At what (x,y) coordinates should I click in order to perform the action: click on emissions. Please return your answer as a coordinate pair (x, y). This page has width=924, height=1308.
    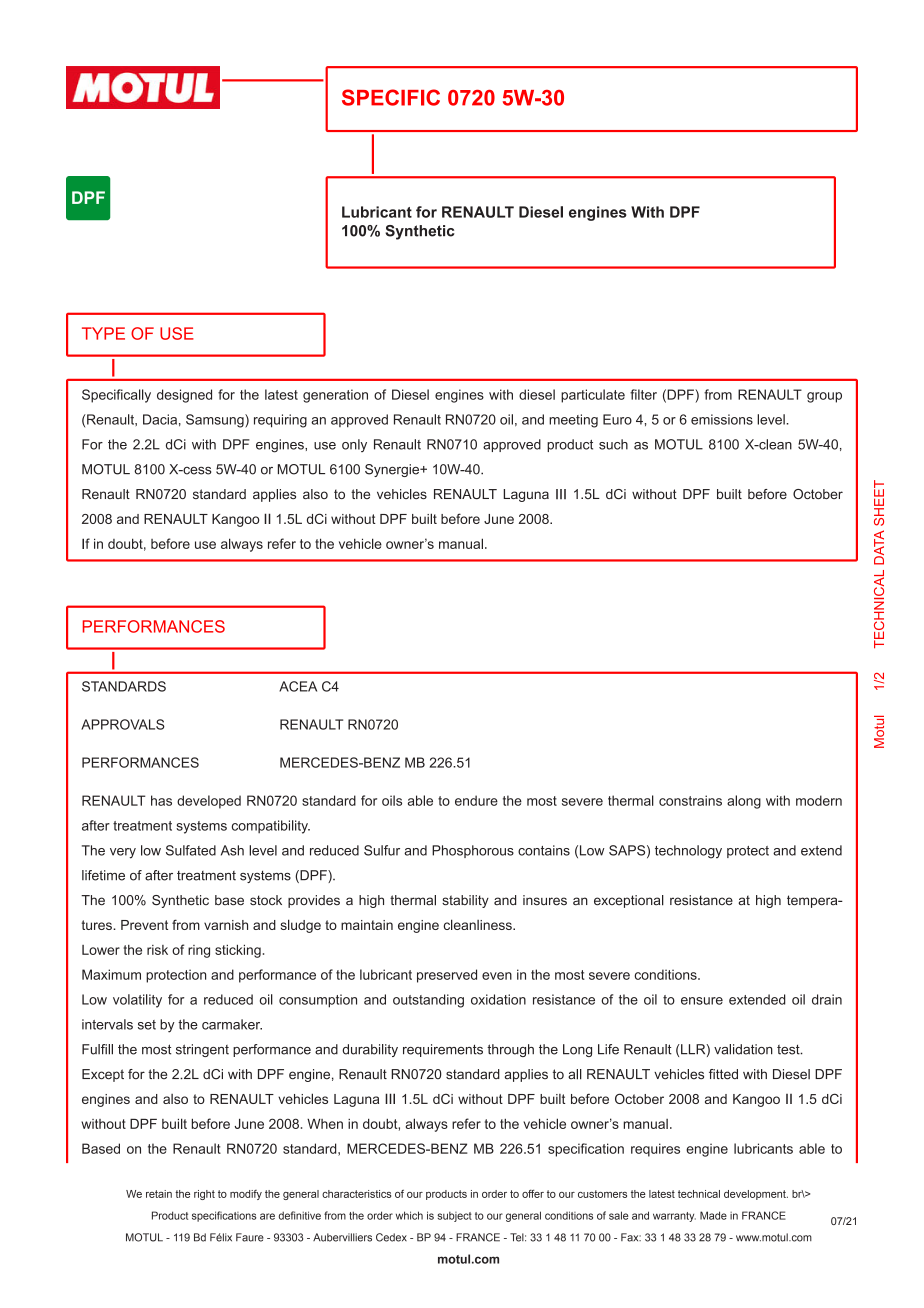
    Looking at the image, I should click on (722, 419).
